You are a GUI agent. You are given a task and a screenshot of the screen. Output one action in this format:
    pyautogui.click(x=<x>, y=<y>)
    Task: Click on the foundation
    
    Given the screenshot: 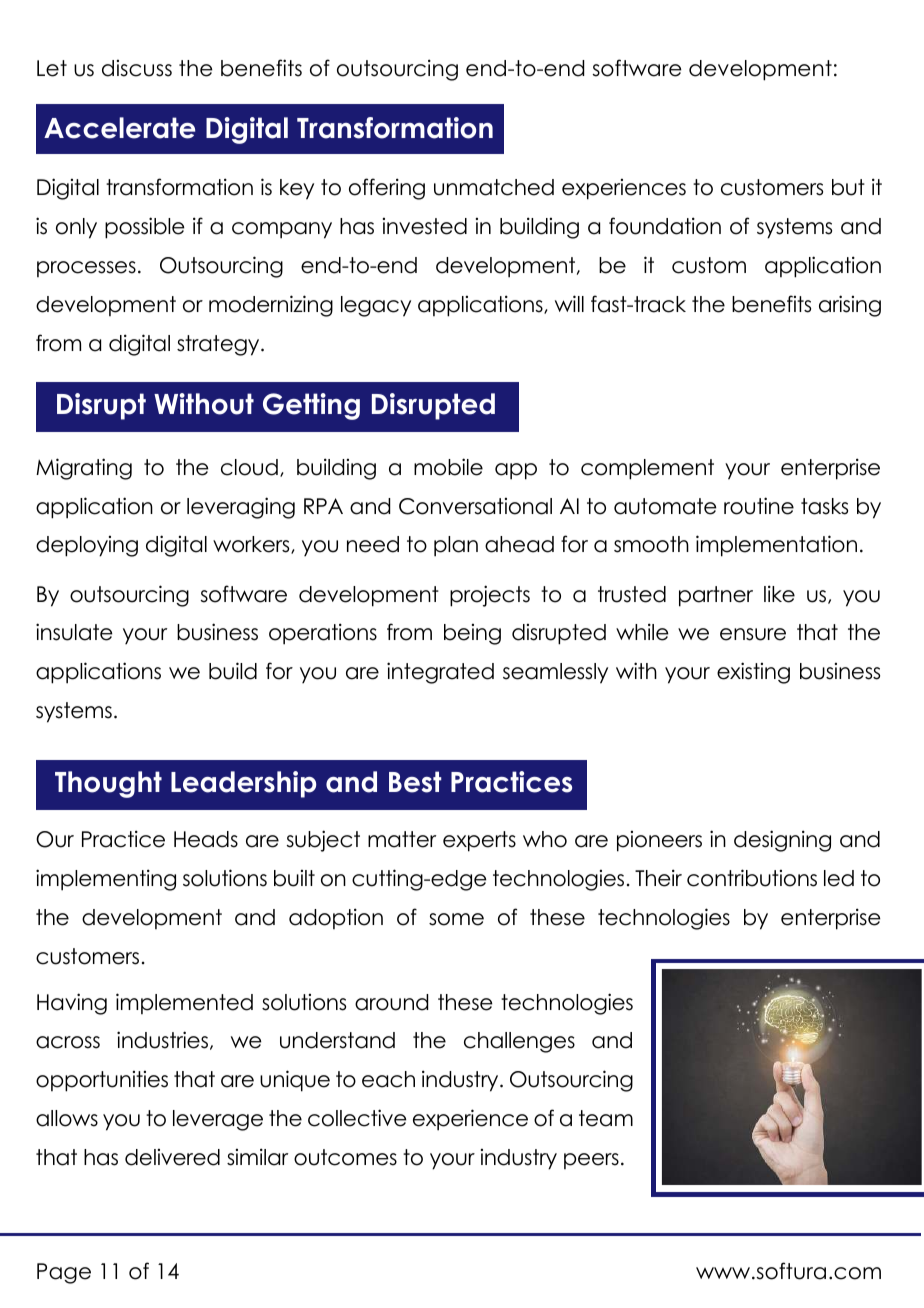 What is the action you would take?
    pyautogui.click(x=665, y=226)
